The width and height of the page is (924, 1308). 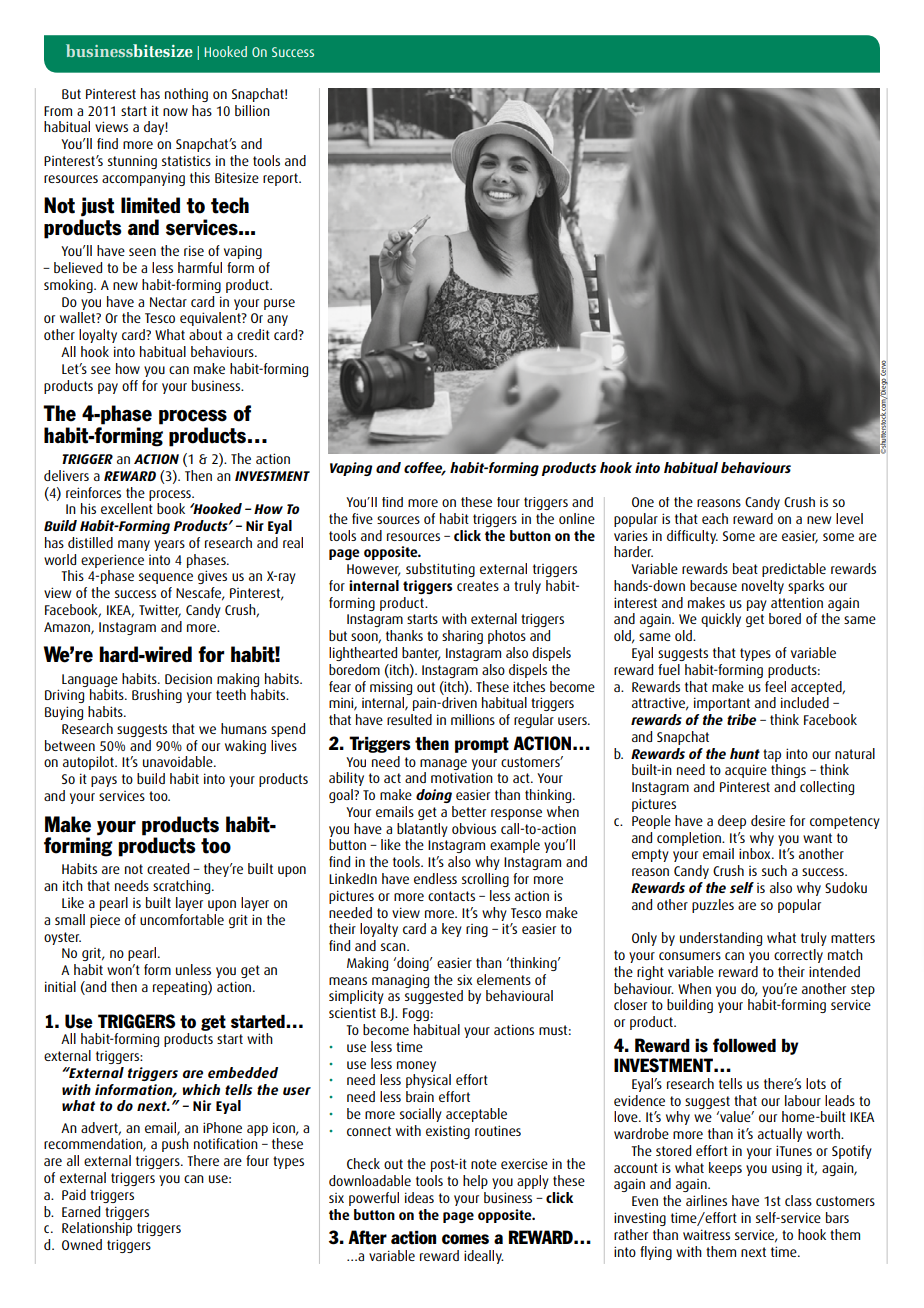 I want to click on billion, so click(x=252, y=110).
